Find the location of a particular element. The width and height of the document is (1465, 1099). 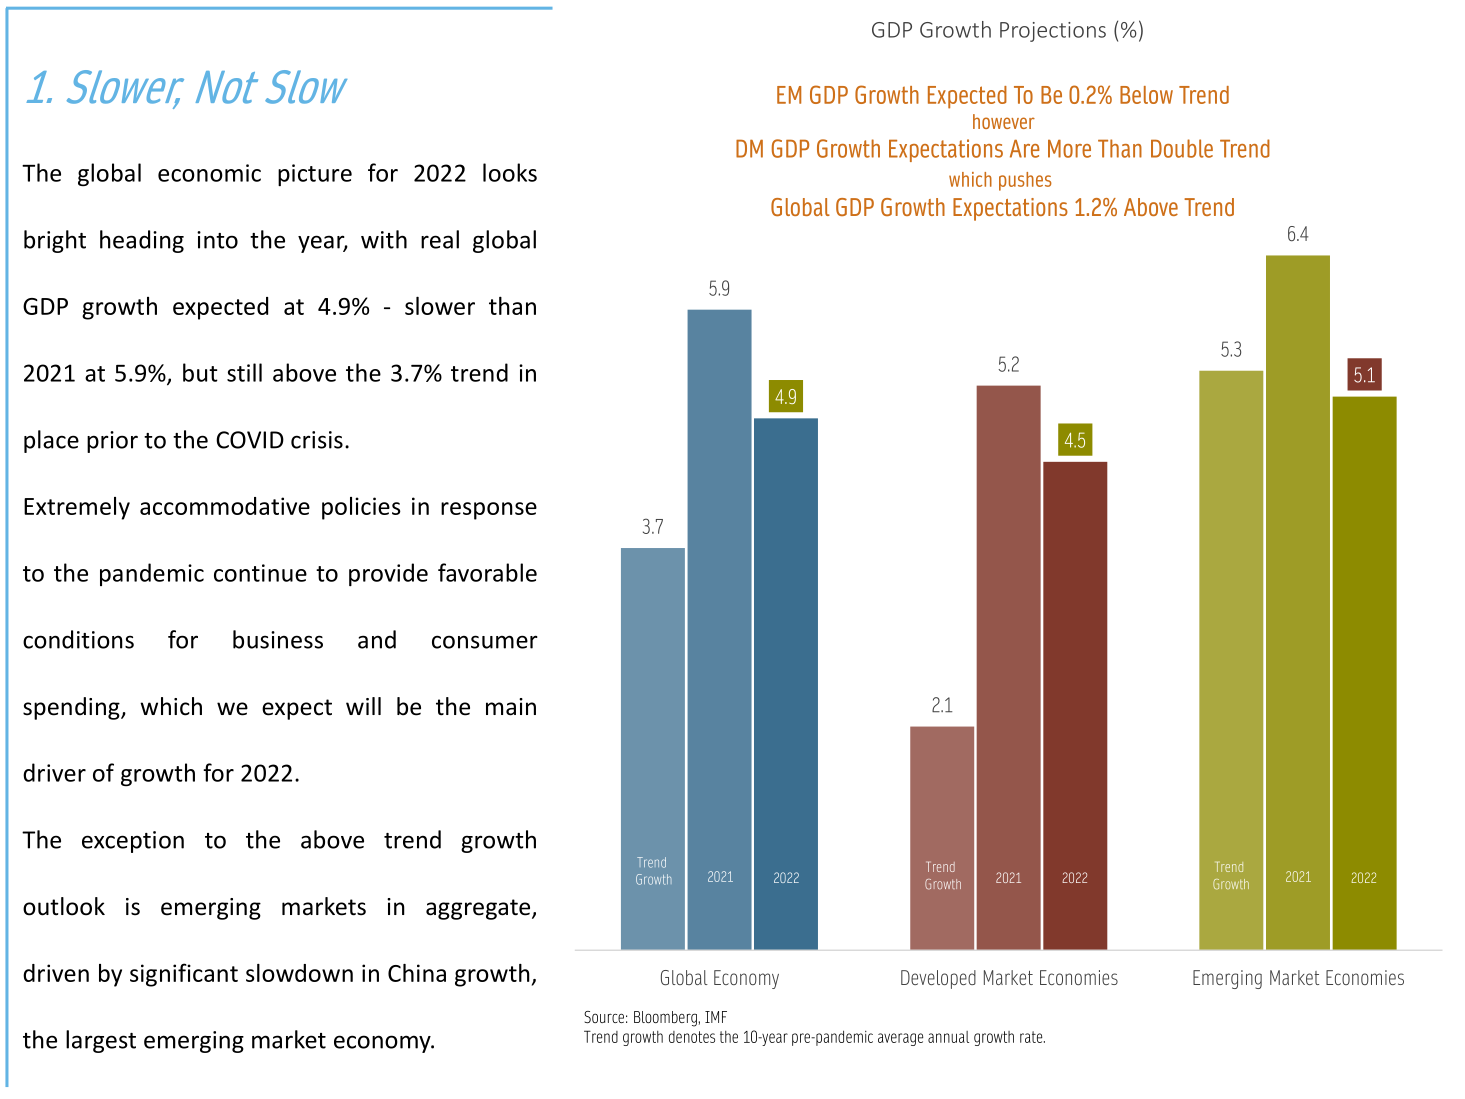

response is located at coordinates (489, 511).
